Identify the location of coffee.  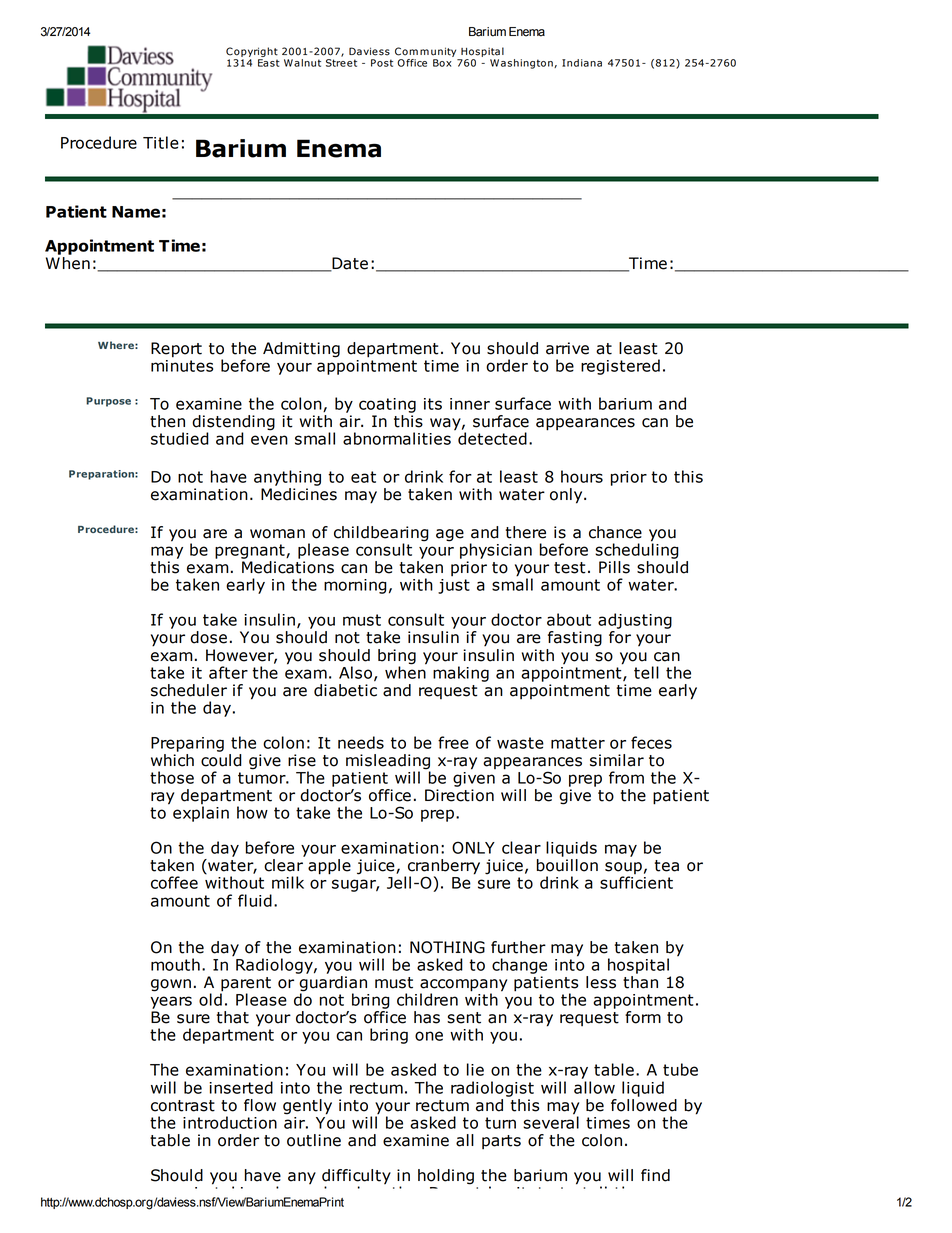
(174, 882).
